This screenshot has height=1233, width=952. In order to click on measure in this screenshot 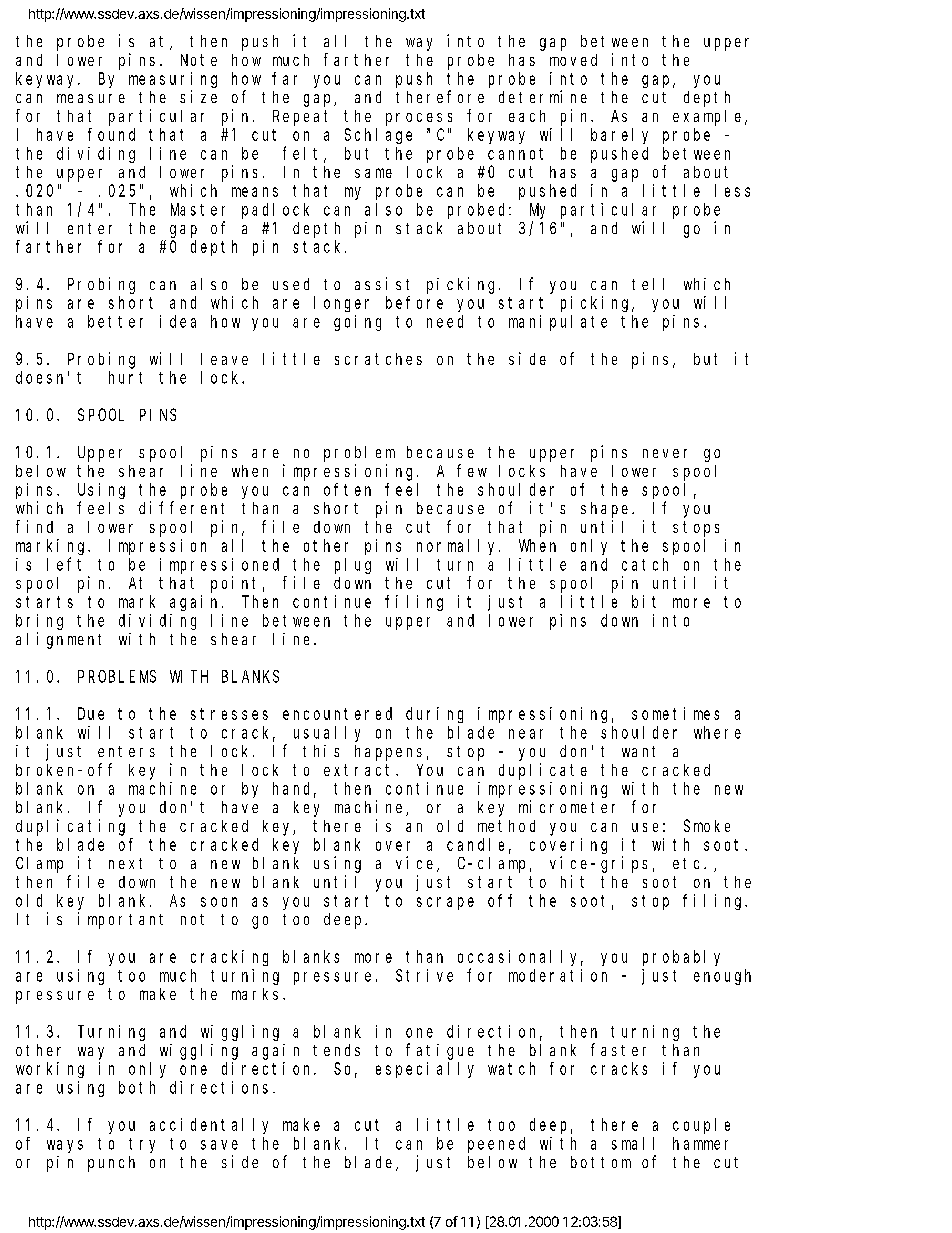, I will do `click(91, 98)`.
